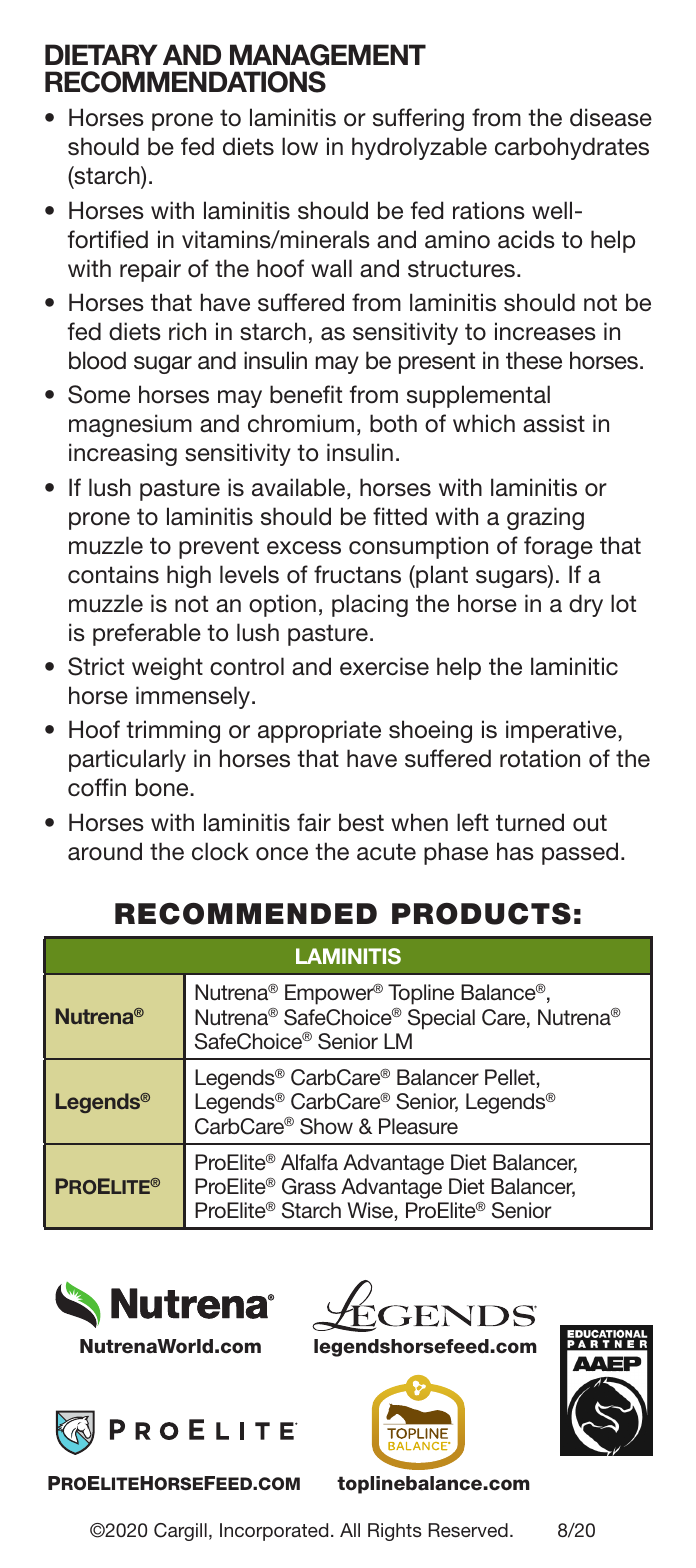  Describe the element at coordinates (572, 148) in the screenshot. I see `carbohydrates` at that location.
